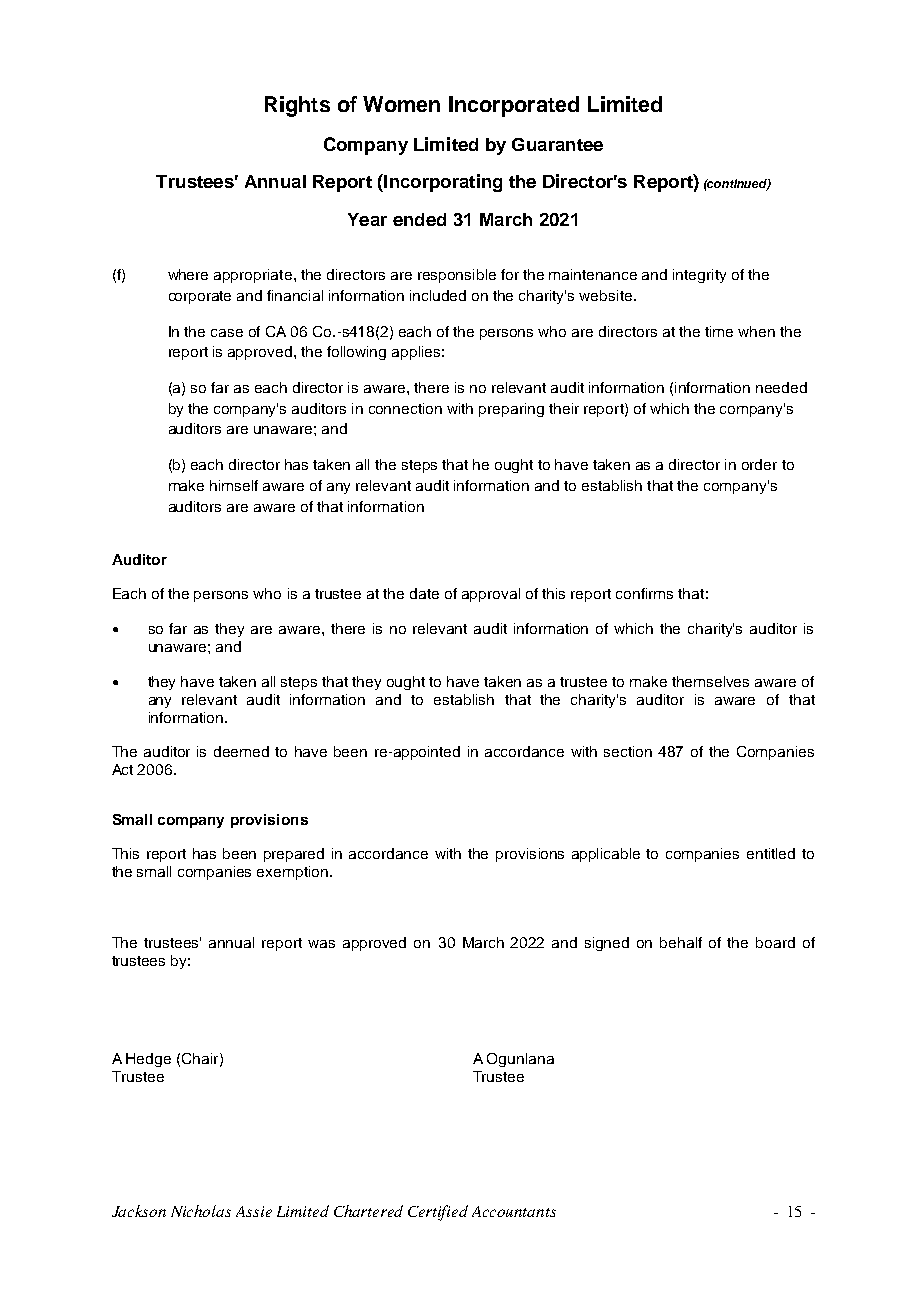 The image size is (924, 1307). What do you see at coordinates (201, 1211) in the image?
I see `Nicholas` at bounding box center [201, 1211].
